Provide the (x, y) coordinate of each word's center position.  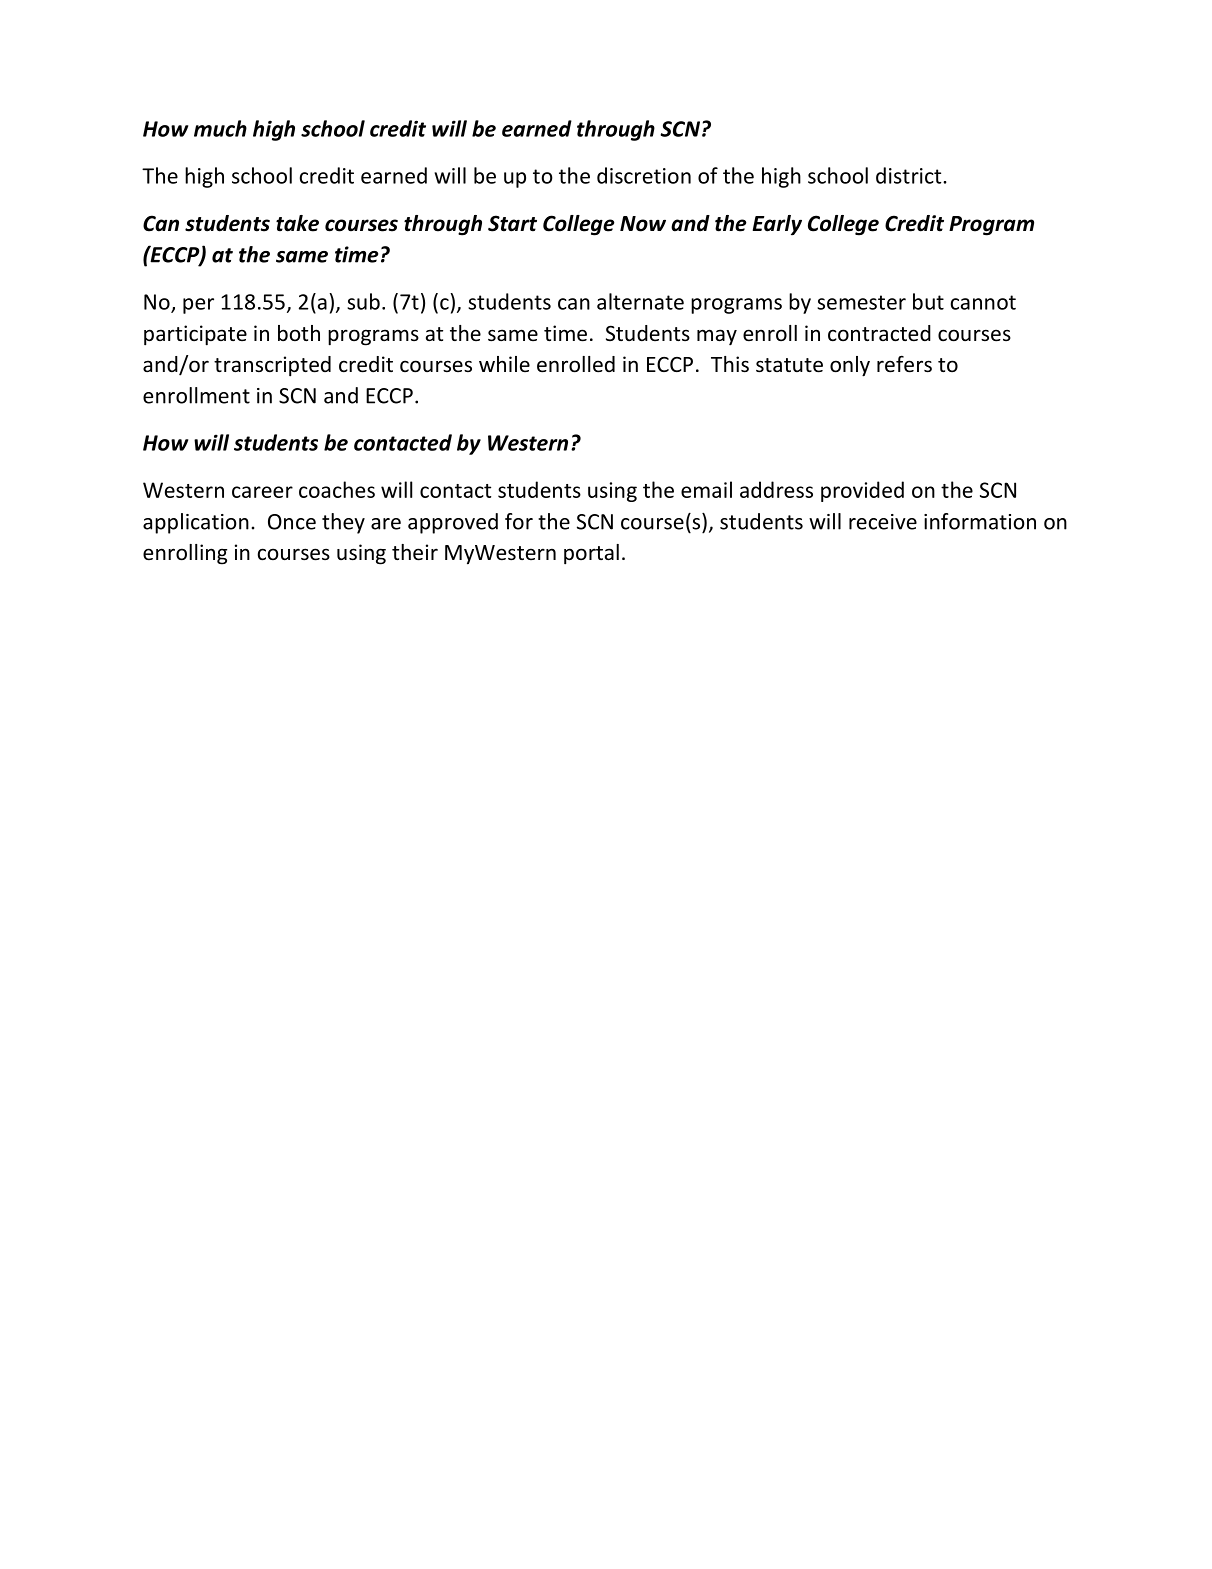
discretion (644, 175)
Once (292, 522)
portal (591, 554)
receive (883, 522)
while (504, 364)
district (910, 175)
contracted (879, 333)
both (299, 333)
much (220, 128)
